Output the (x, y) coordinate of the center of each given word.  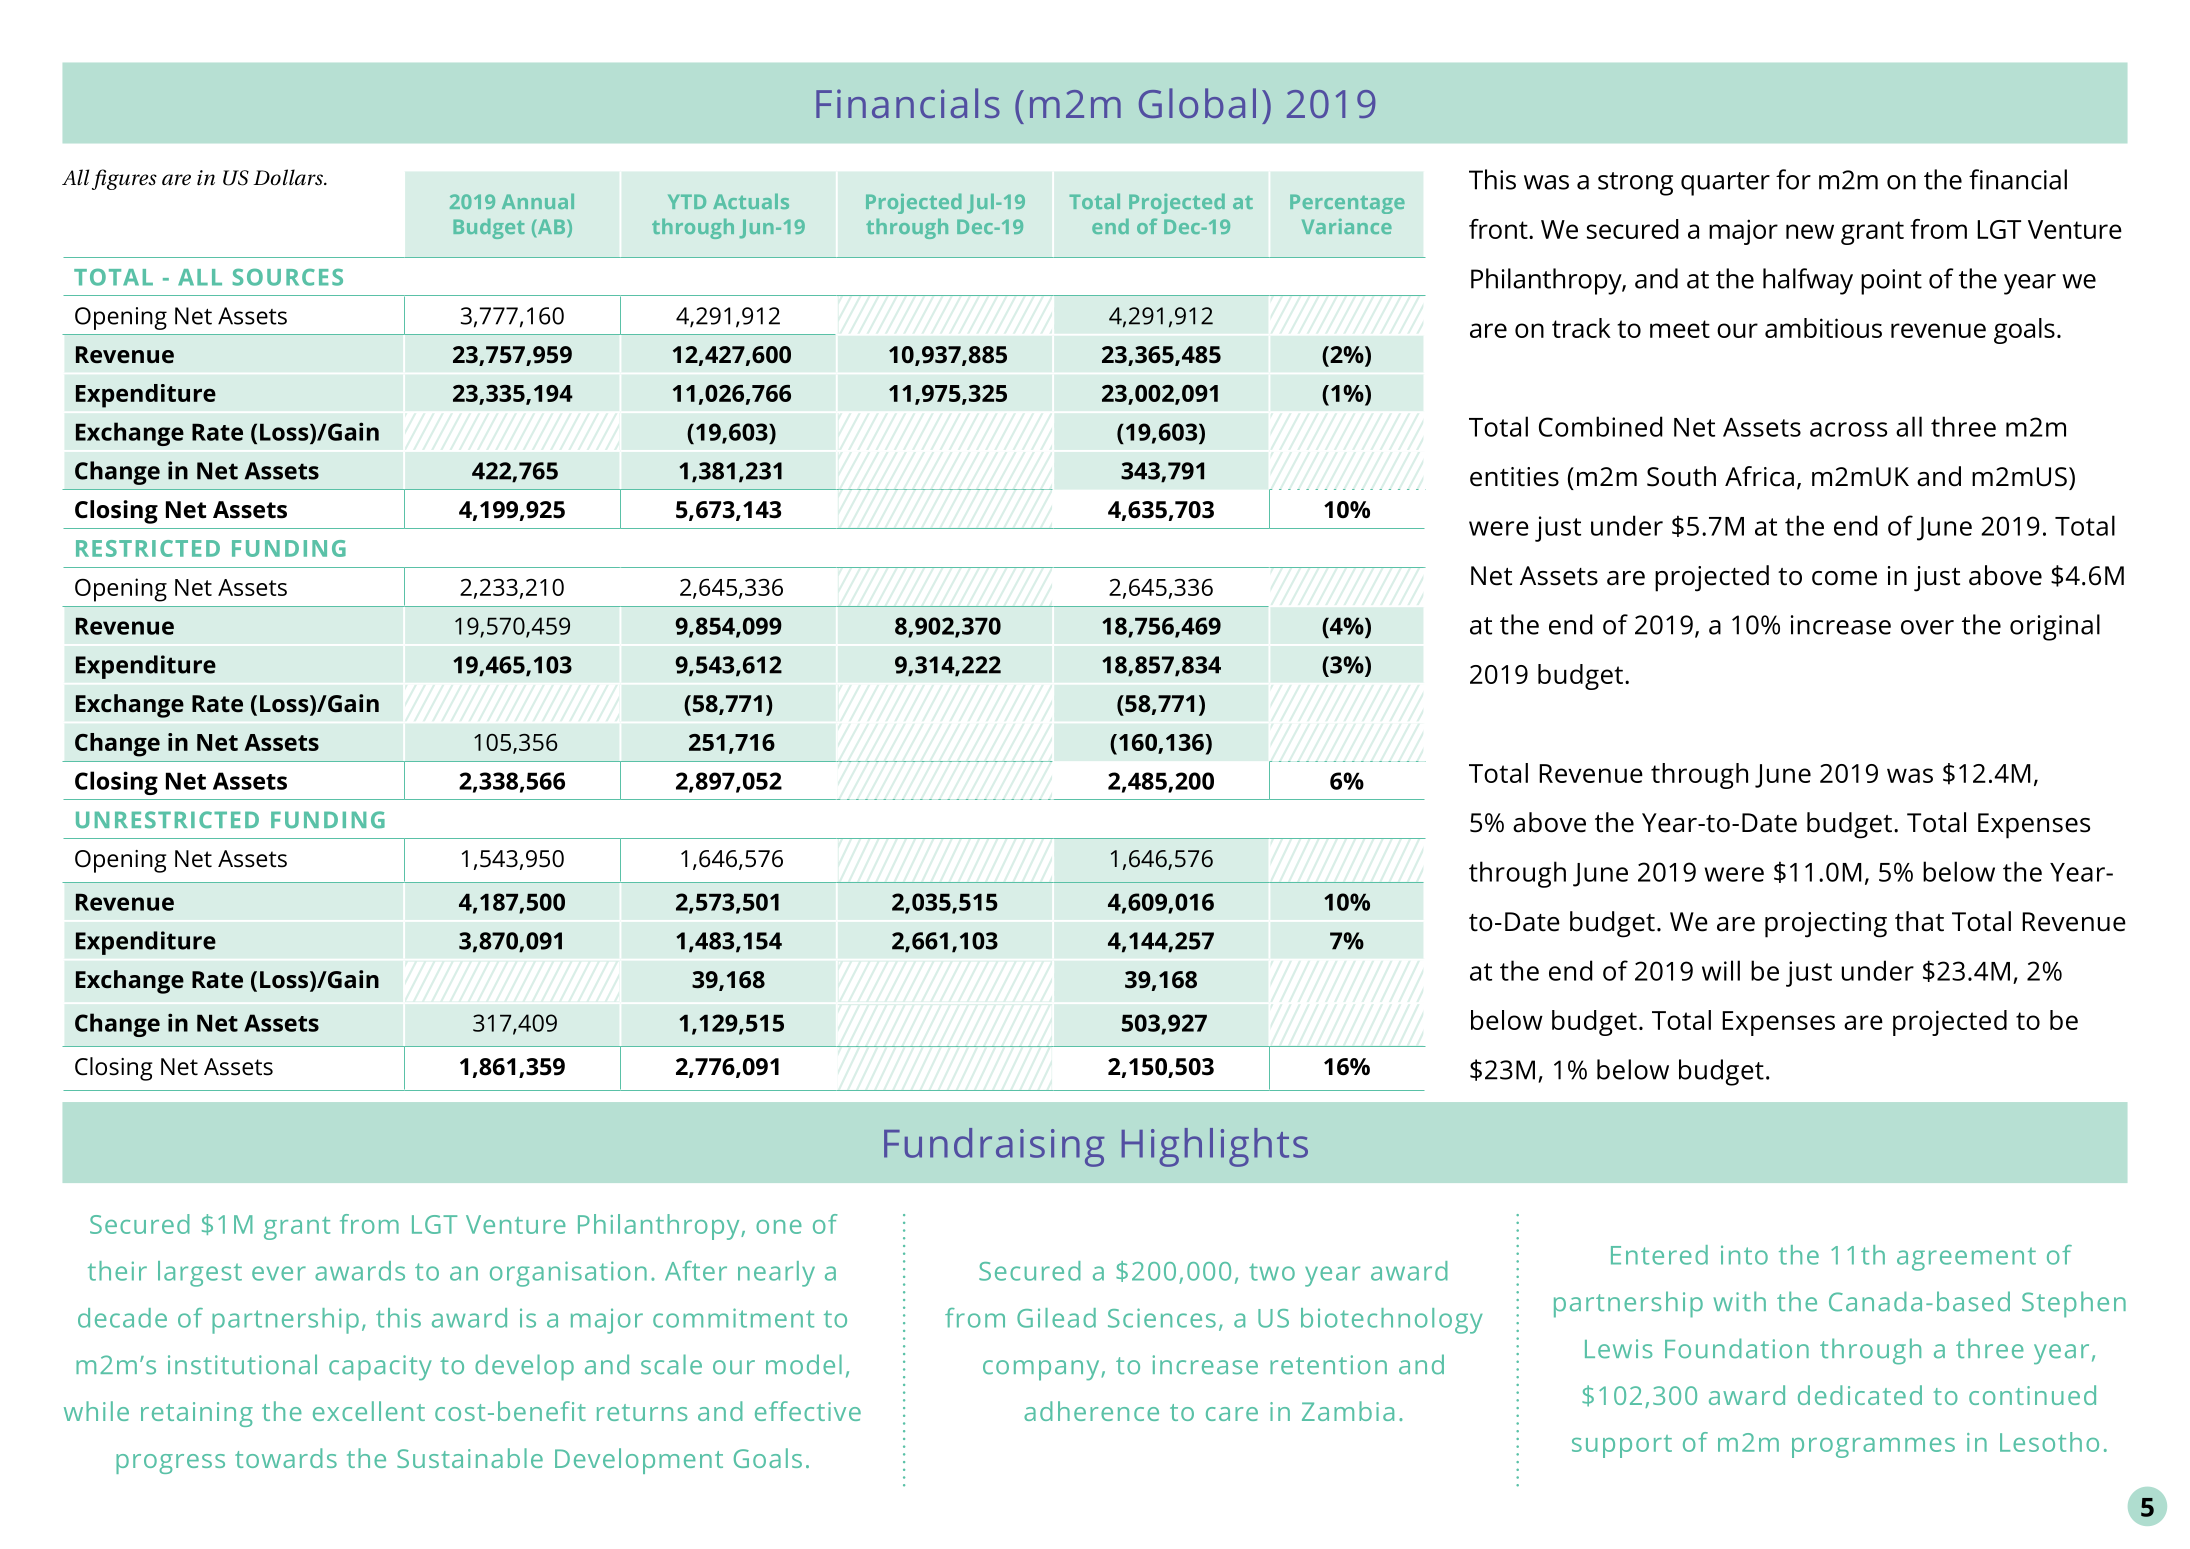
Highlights (1215, 1147)
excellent (369, 1411)
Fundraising (994, 1147)
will (1721, 970)
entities (1514, 477)
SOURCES (288, 277)
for (1793, 179)
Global (1197, 103)
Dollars (289, 177)
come (1844, 578)
